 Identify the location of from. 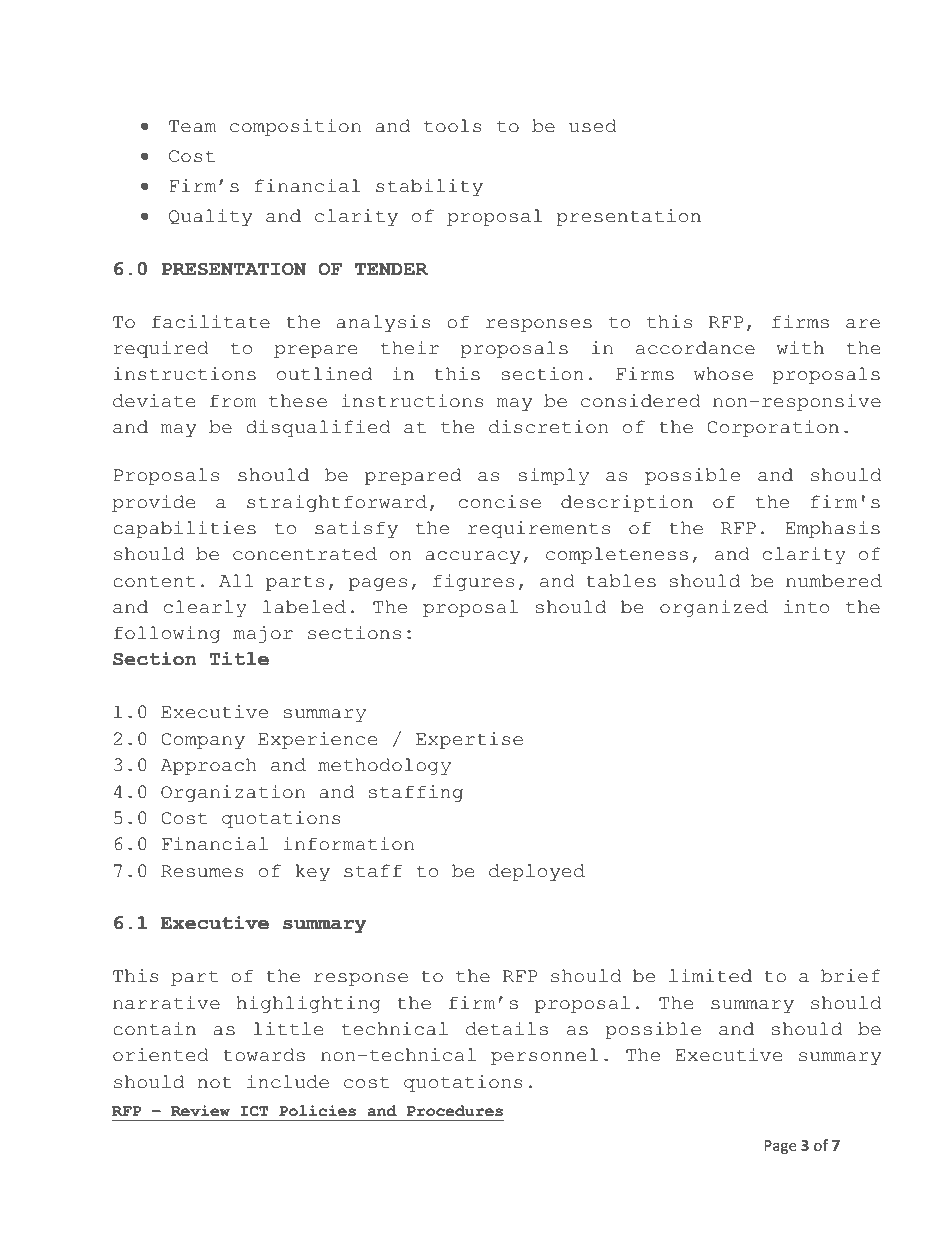
(233, 401).
